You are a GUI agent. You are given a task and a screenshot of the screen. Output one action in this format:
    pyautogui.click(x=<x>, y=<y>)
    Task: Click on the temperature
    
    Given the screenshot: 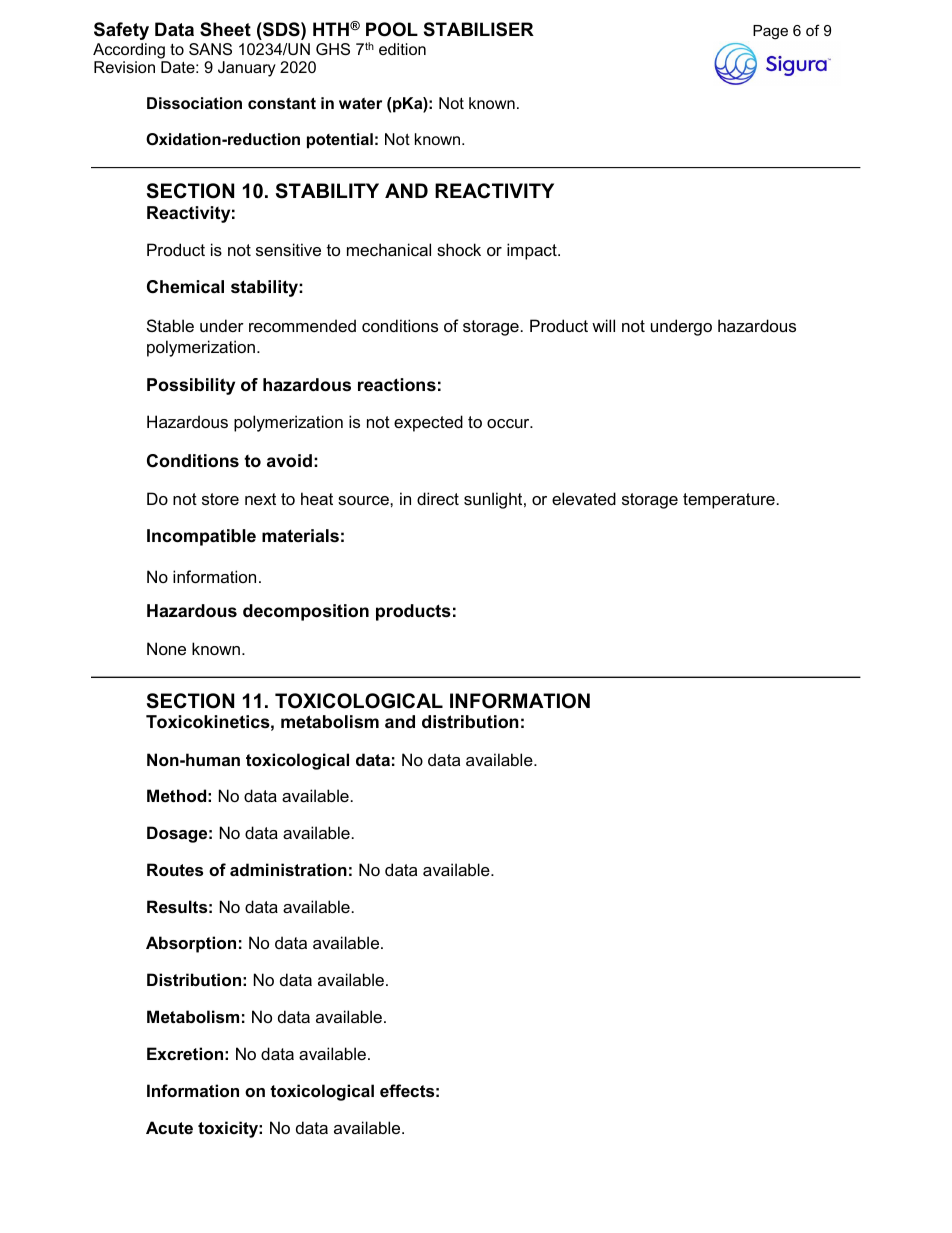 What is the action you would take?
    pyautogui.click(x=729, y=501)
